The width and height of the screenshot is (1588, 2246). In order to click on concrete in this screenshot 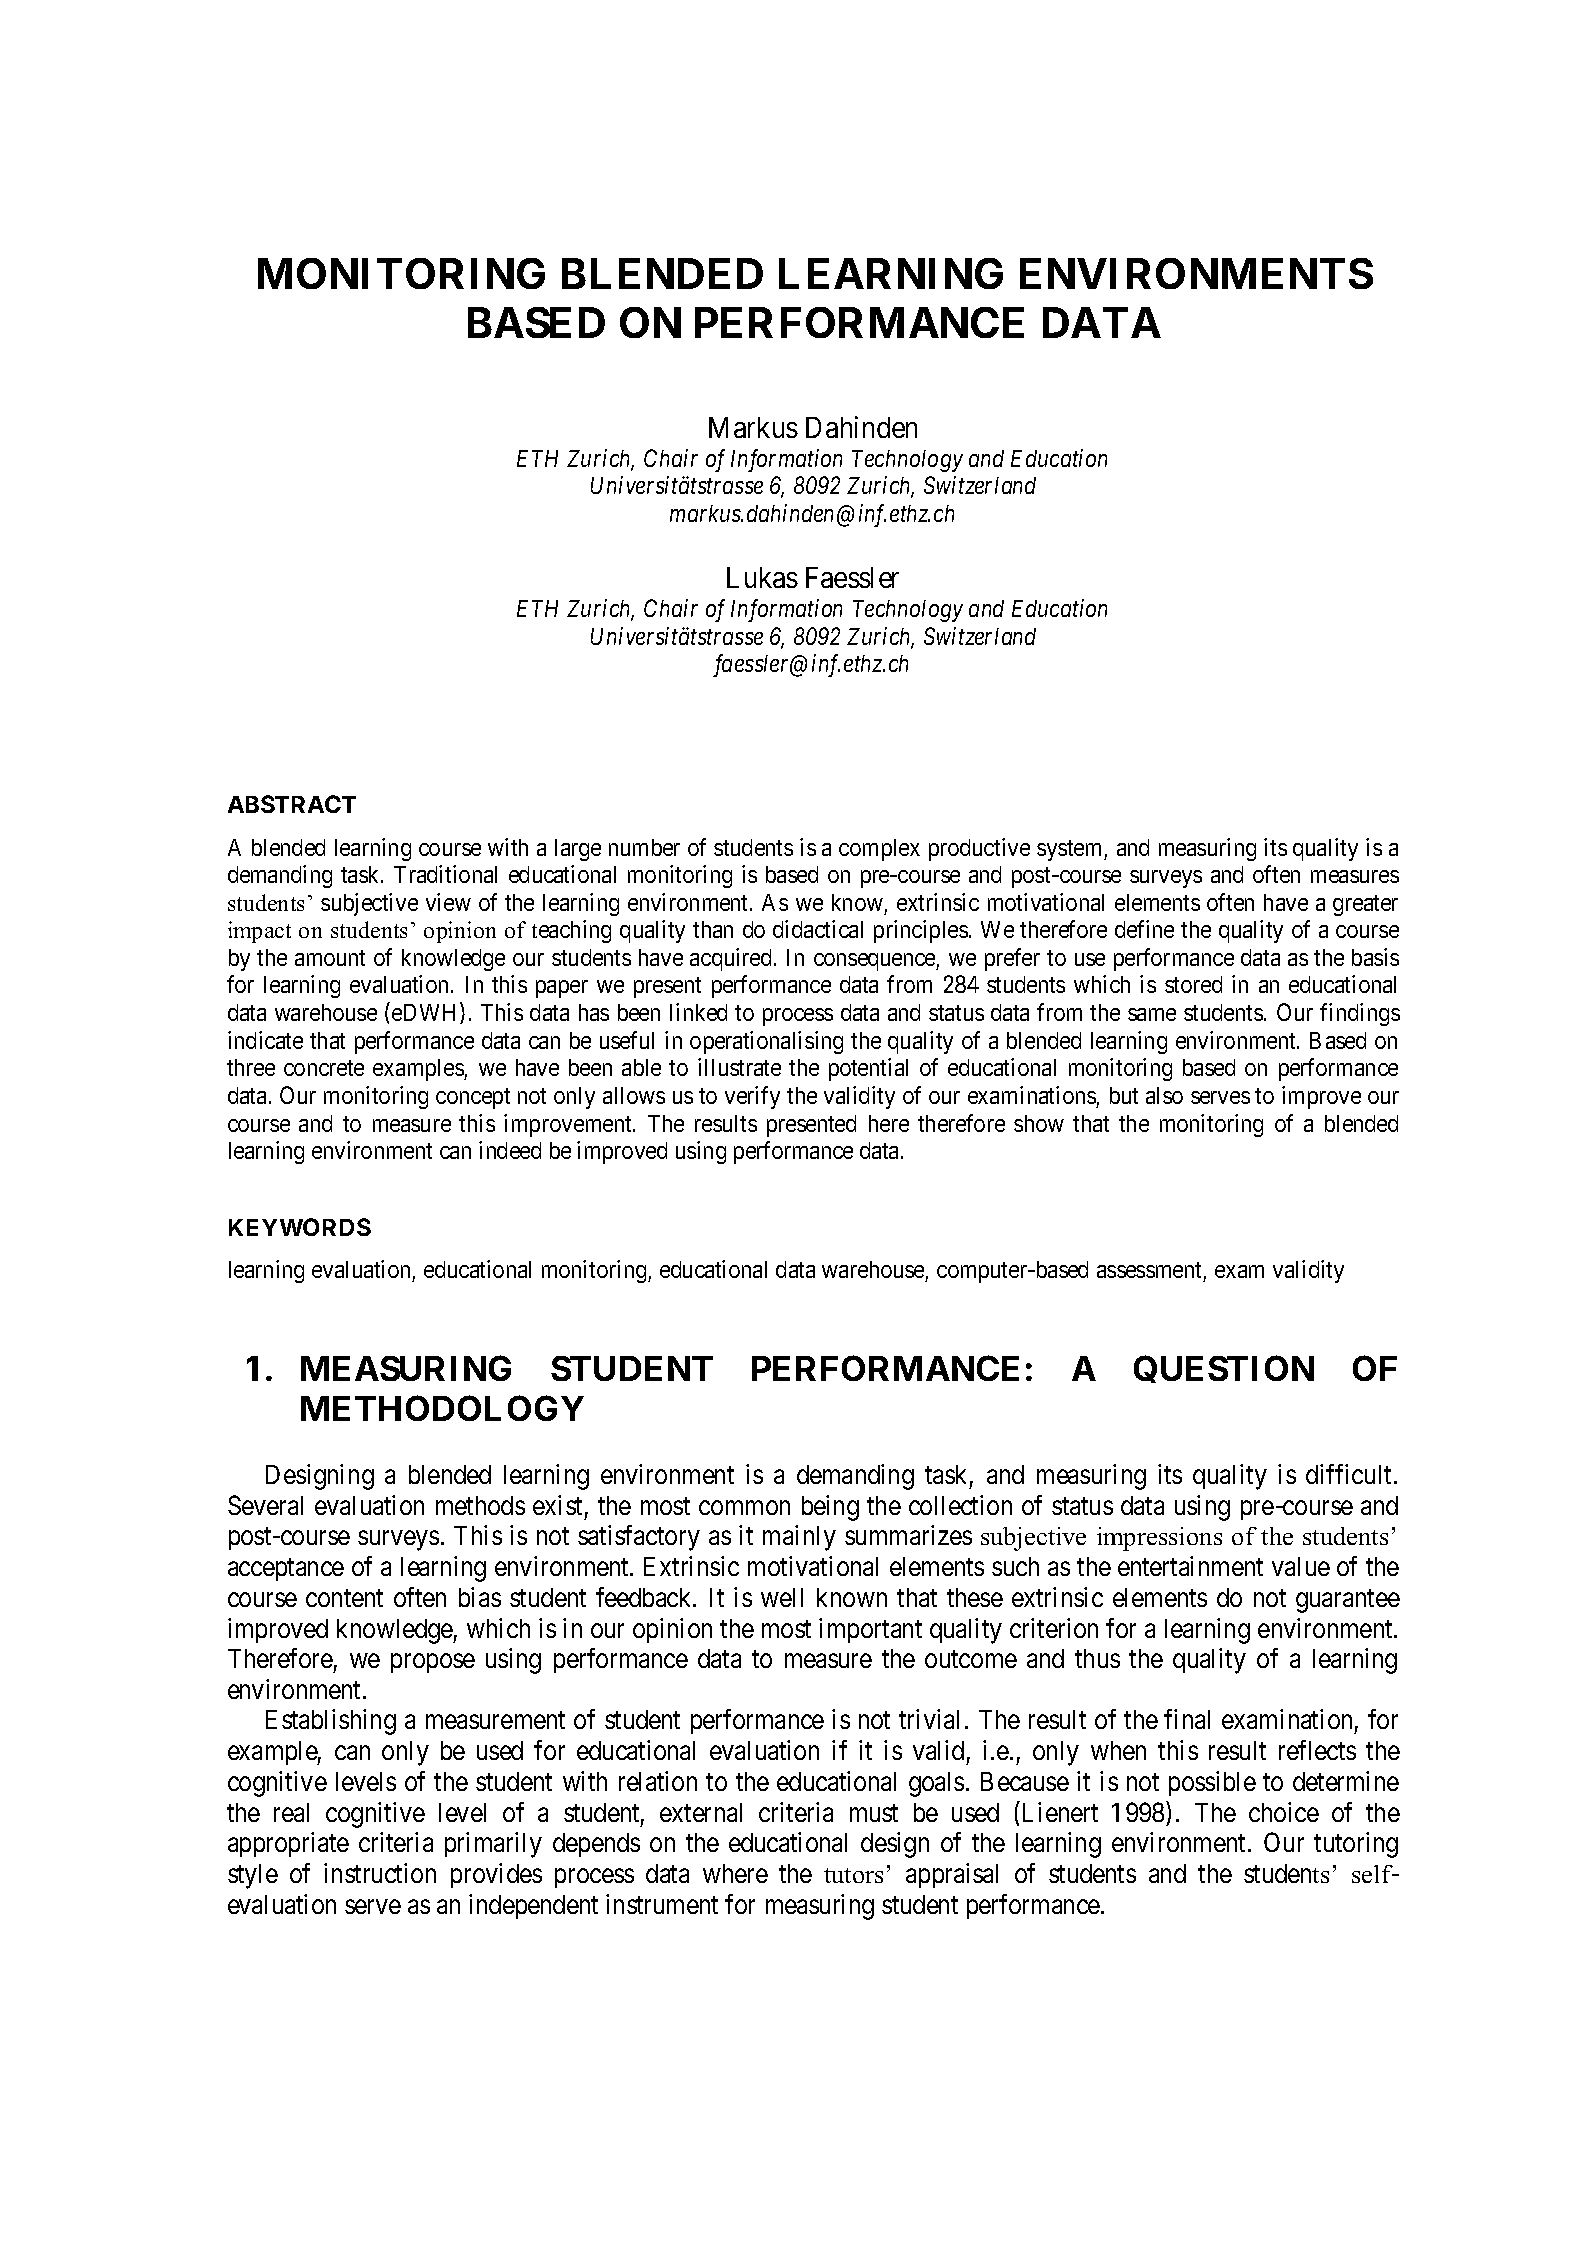, I will do `click(324, 1068)`.
